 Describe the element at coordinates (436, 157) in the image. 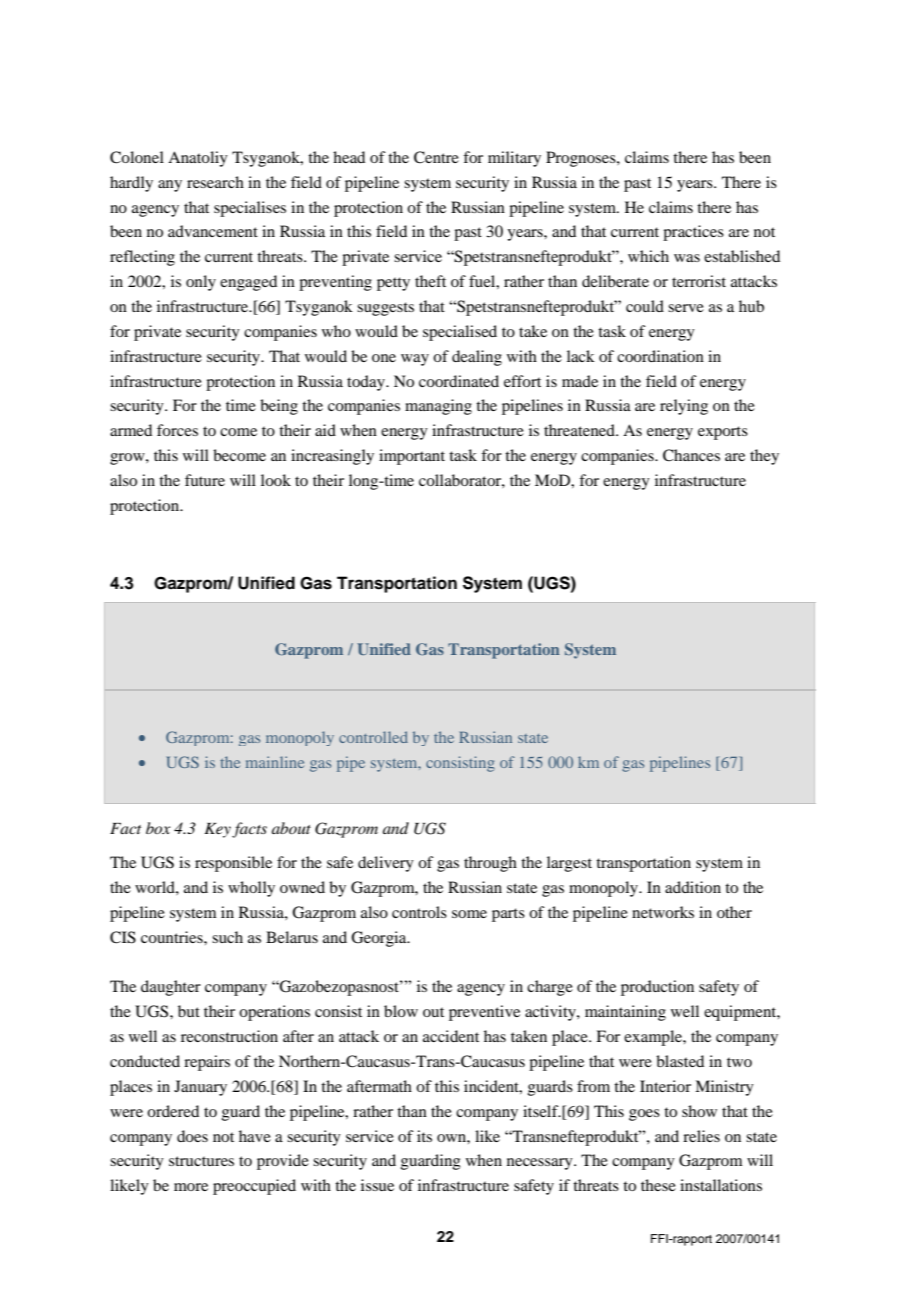

I see `Centre` at that location.
